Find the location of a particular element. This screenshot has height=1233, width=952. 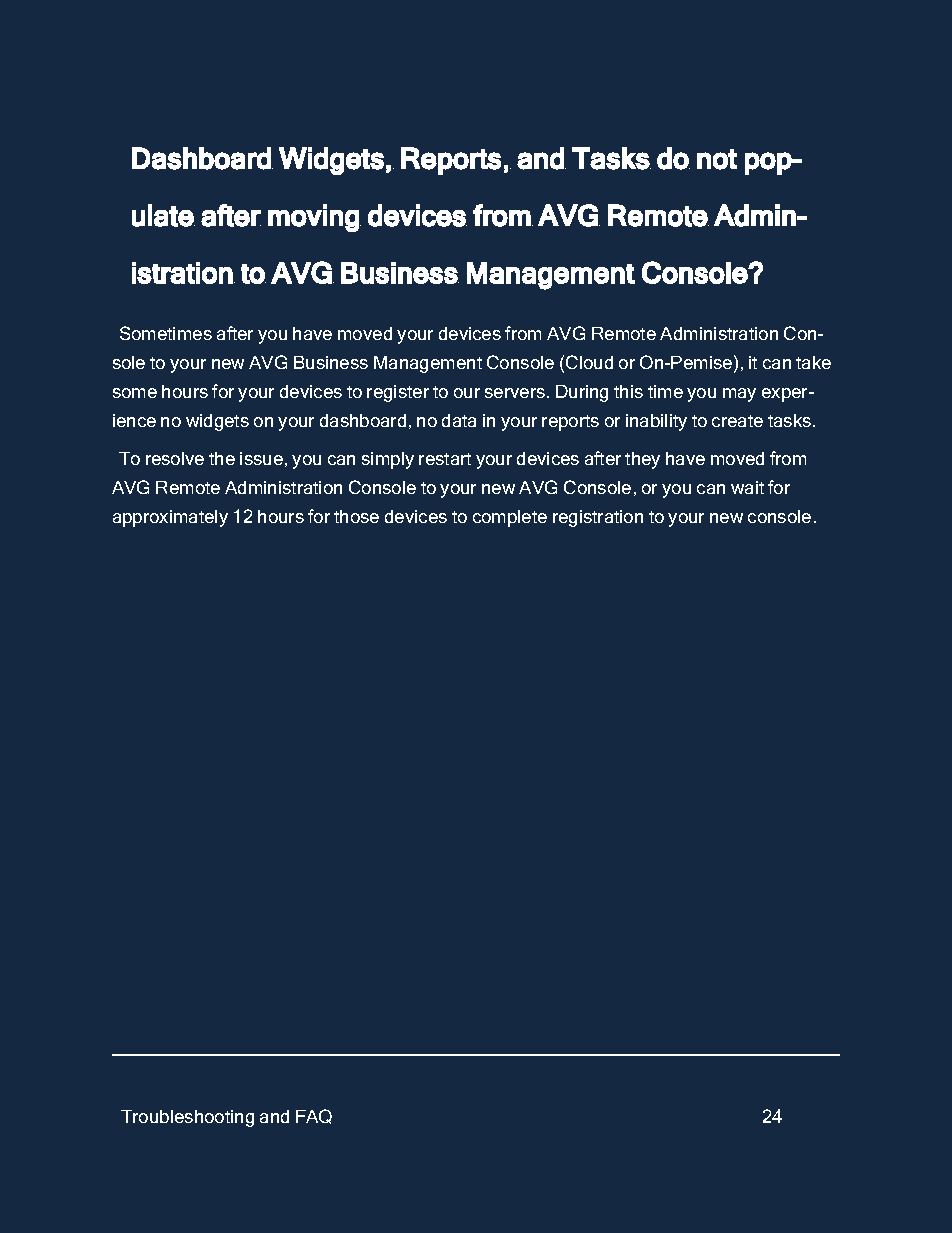

approximately is located at coordinates (170, 518).
